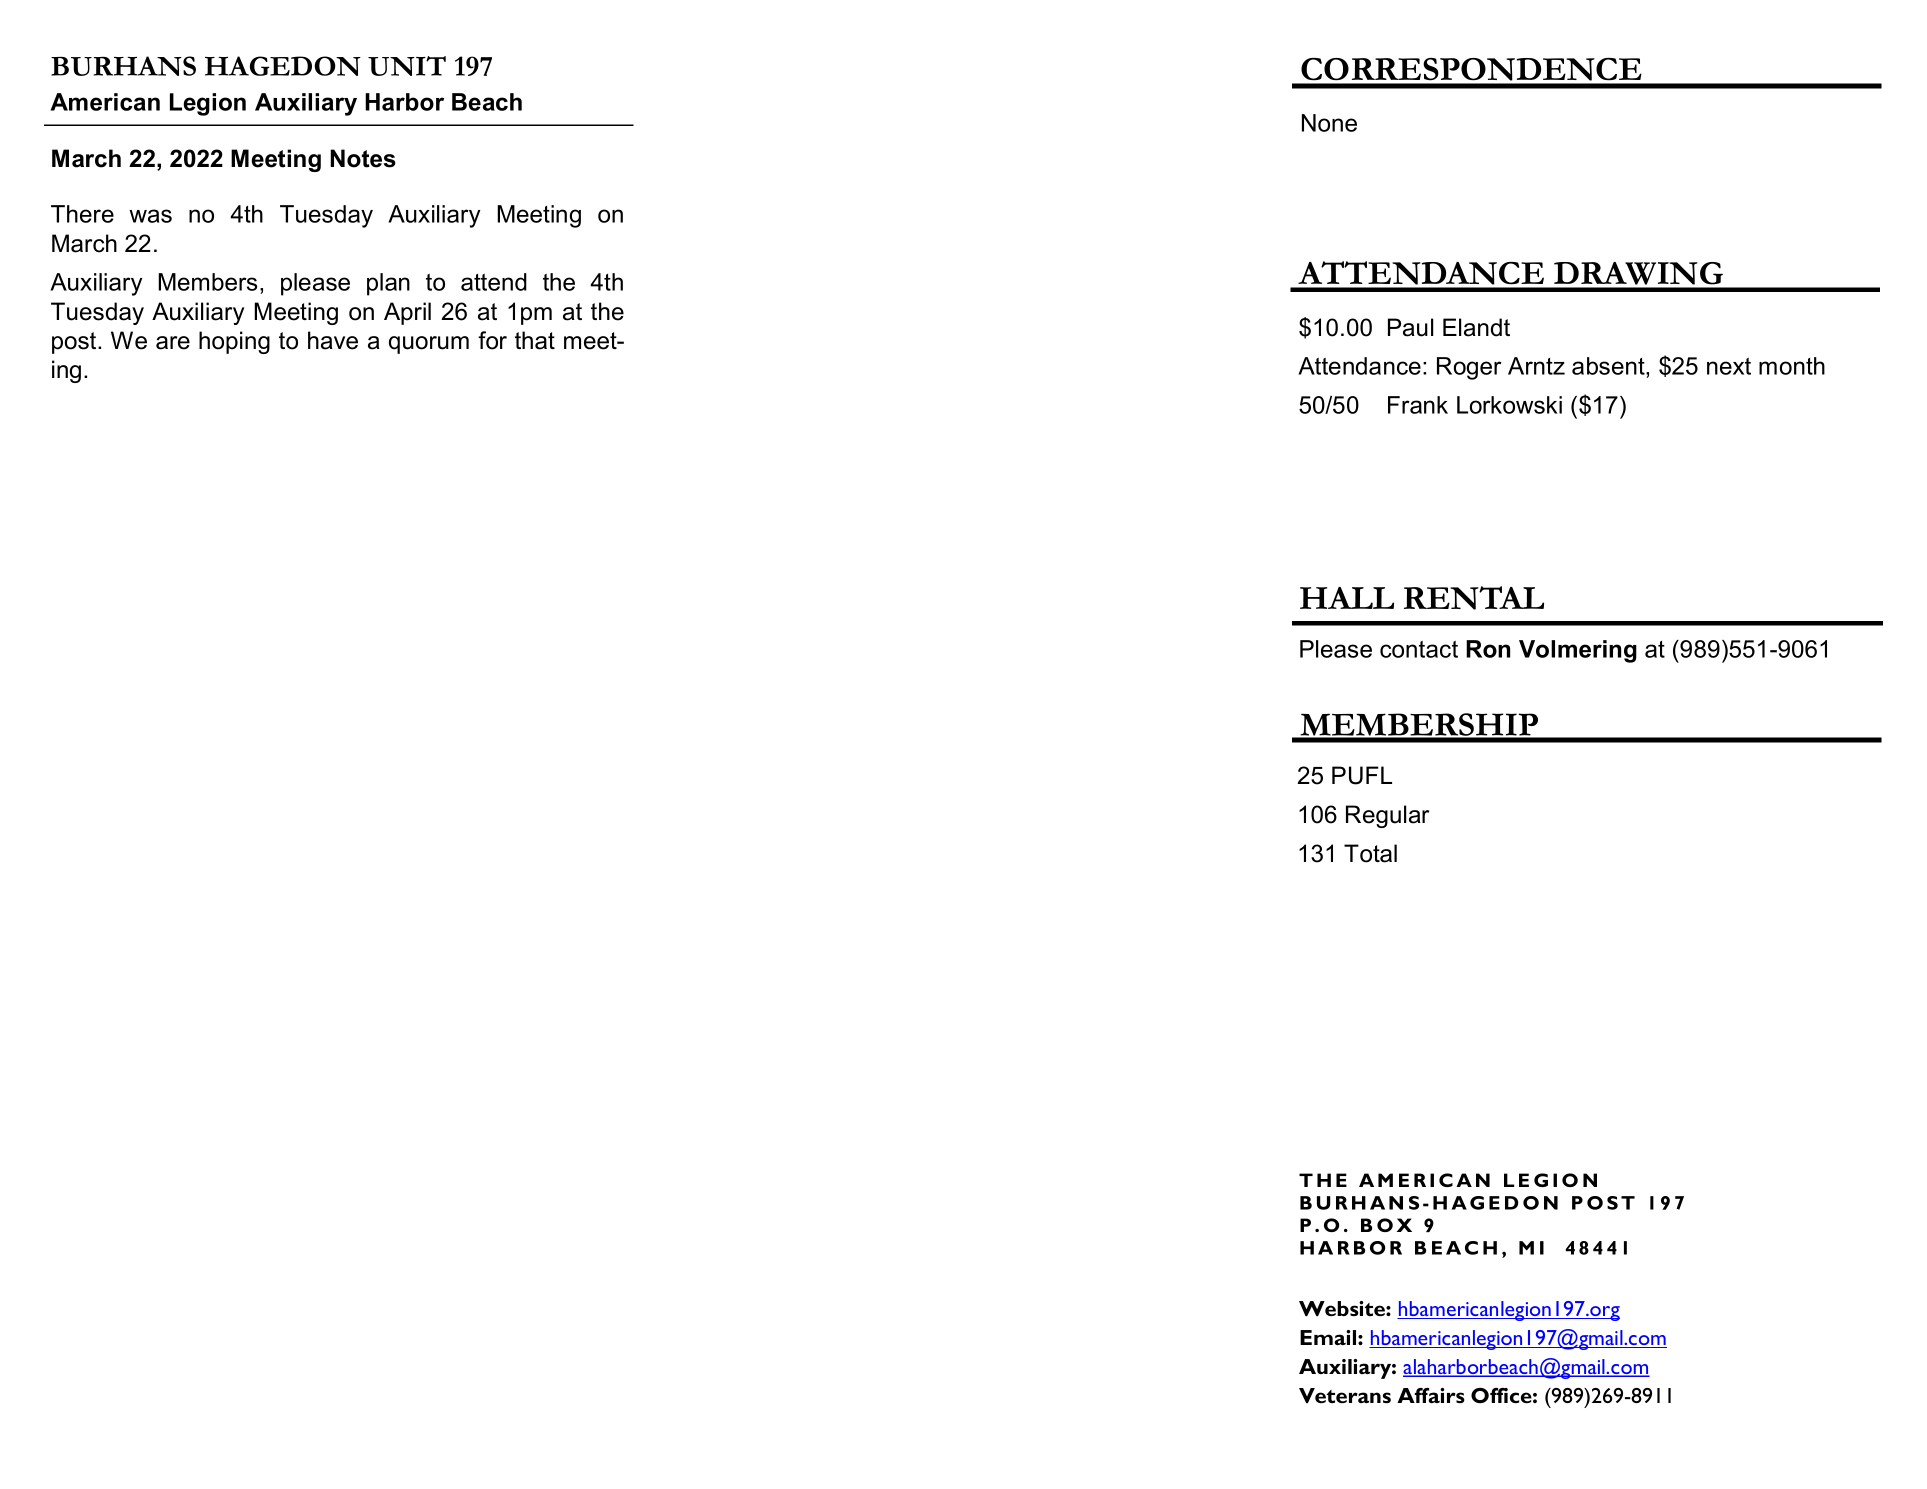 The width and height of the screenshot is (1927, 1489). Describe the element at coordinates (234, 342) in the screenshot. I see `hoping` at that location.
